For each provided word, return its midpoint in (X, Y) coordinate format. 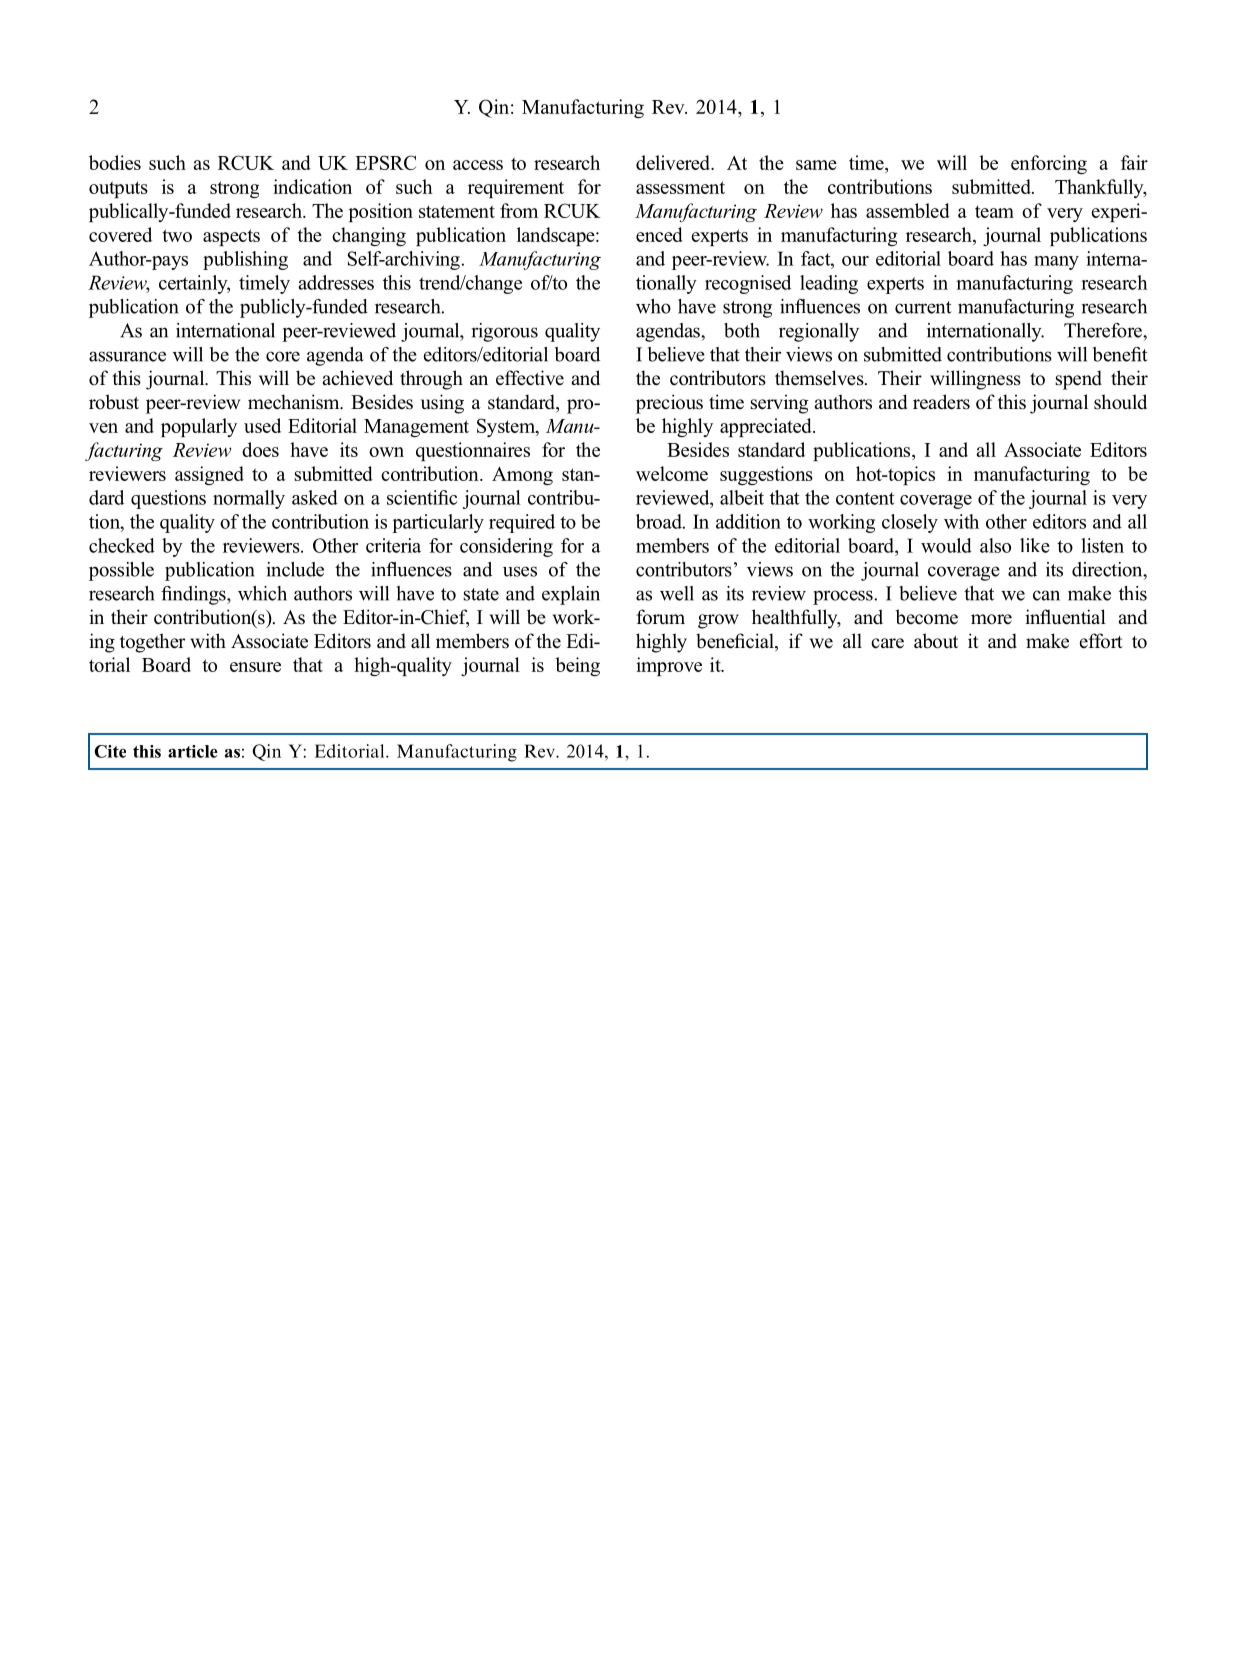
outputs (118, 189)
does (260, 449)
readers (941, 402)
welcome (672, 473)
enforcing (1049, 164)
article (193, 751)
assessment (680, 187)
